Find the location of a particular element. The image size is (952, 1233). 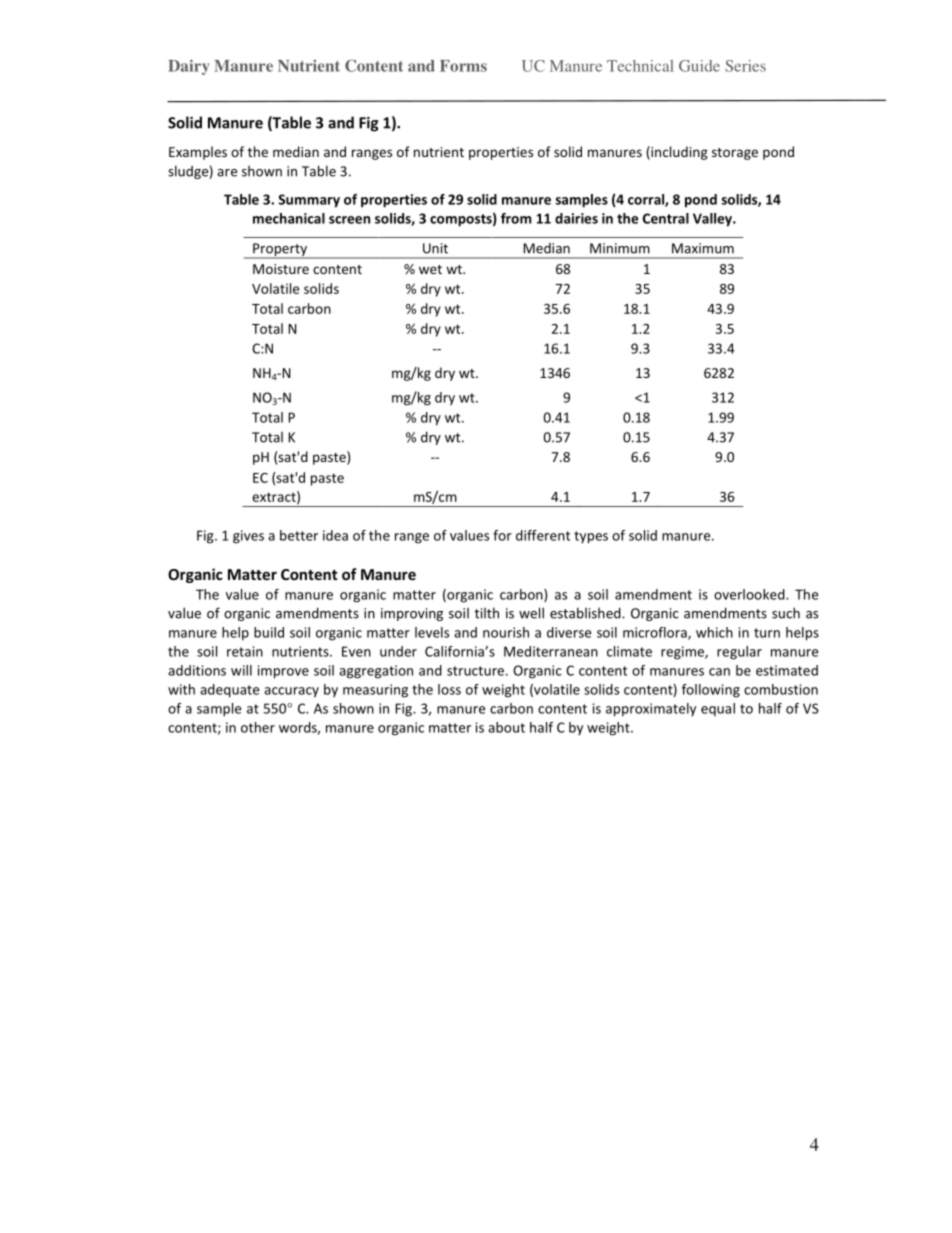

gives is located at coordinates (248, 537).
